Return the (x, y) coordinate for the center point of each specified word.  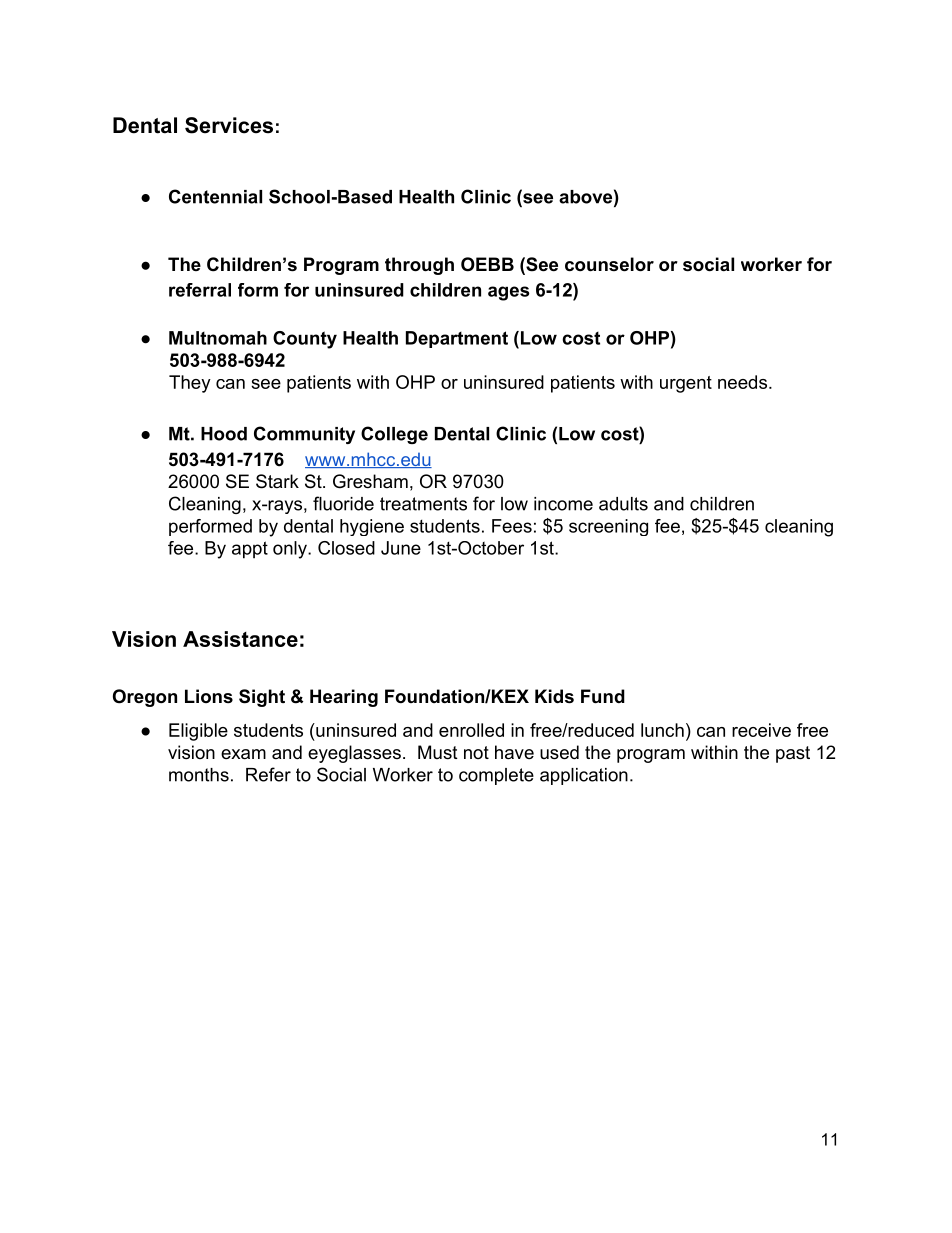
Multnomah (218, 338)
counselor (609, 264)
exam (243, 754)
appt (250, 550)
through (419, 266)
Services (229, 125)
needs (742, 382)
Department (457, 339)
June (401, 548)
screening (608, 527)
